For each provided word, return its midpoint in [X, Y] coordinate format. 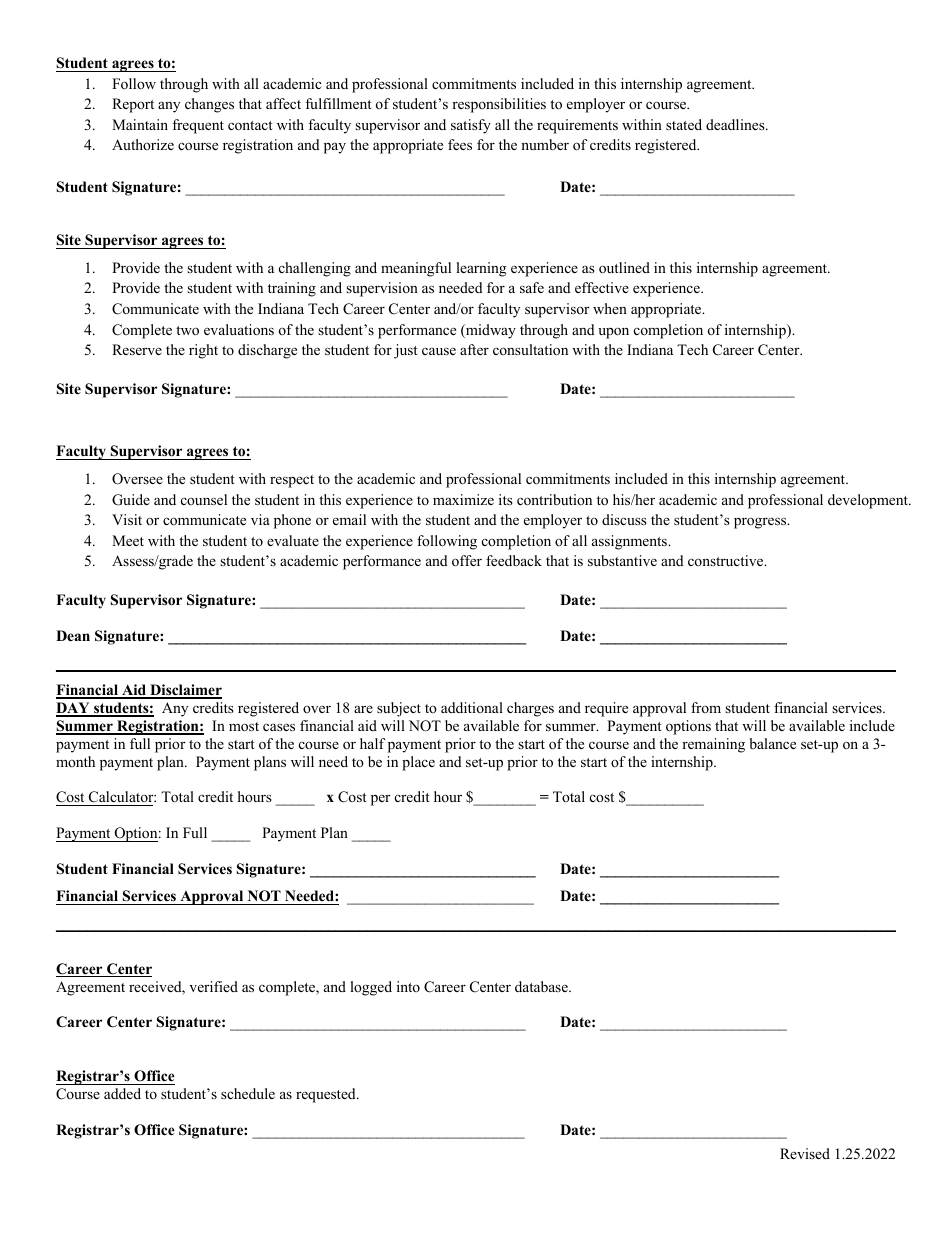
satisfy [471, 126]
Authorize [143, 144]
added [122, 1093]
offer [467, 560]
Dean [73, 635]
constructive [727, 560]
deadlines [736, 124]
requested [327, 1095]
